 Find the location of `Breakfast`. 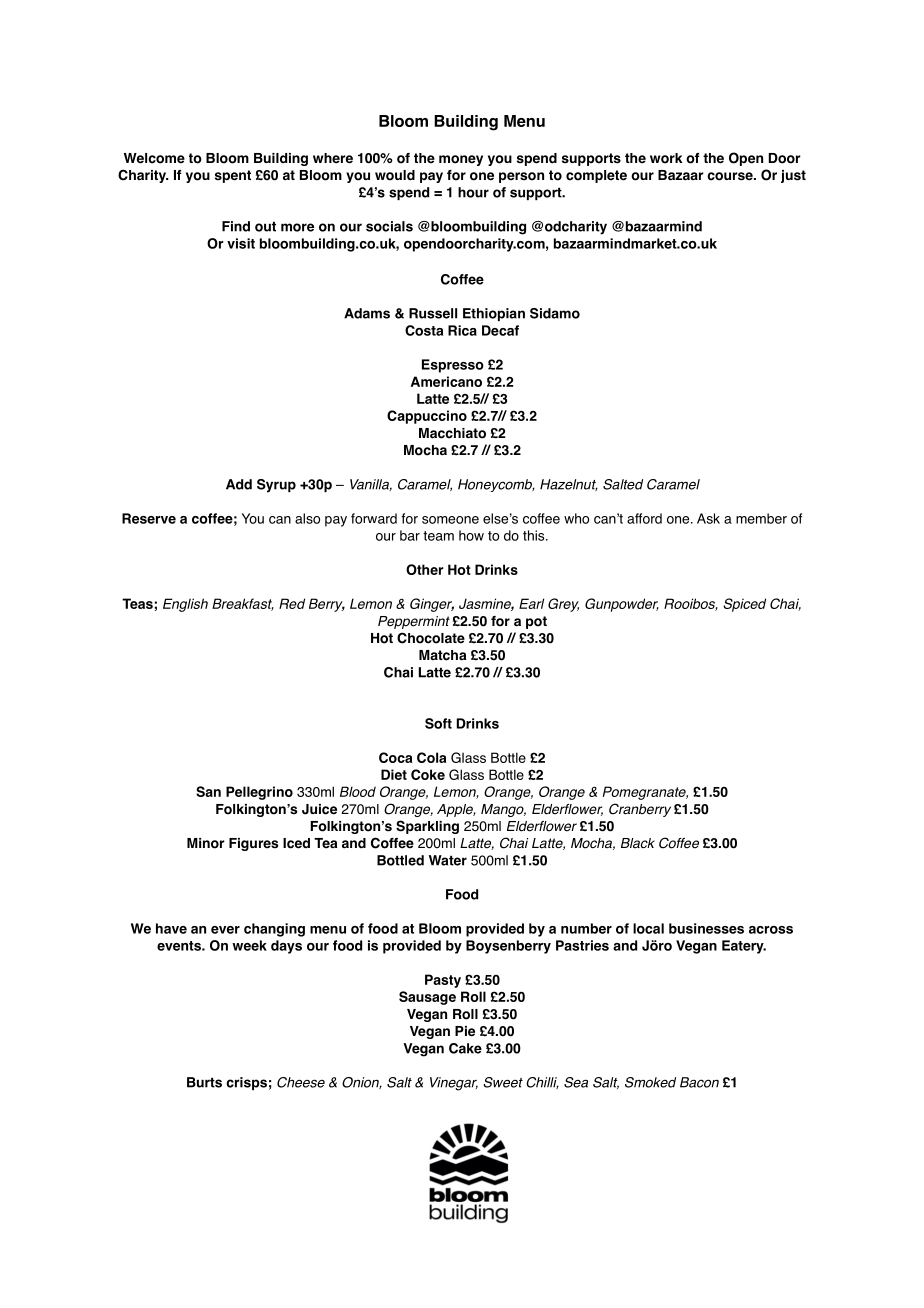

Breakfast is located at coordinates (243, 604).
